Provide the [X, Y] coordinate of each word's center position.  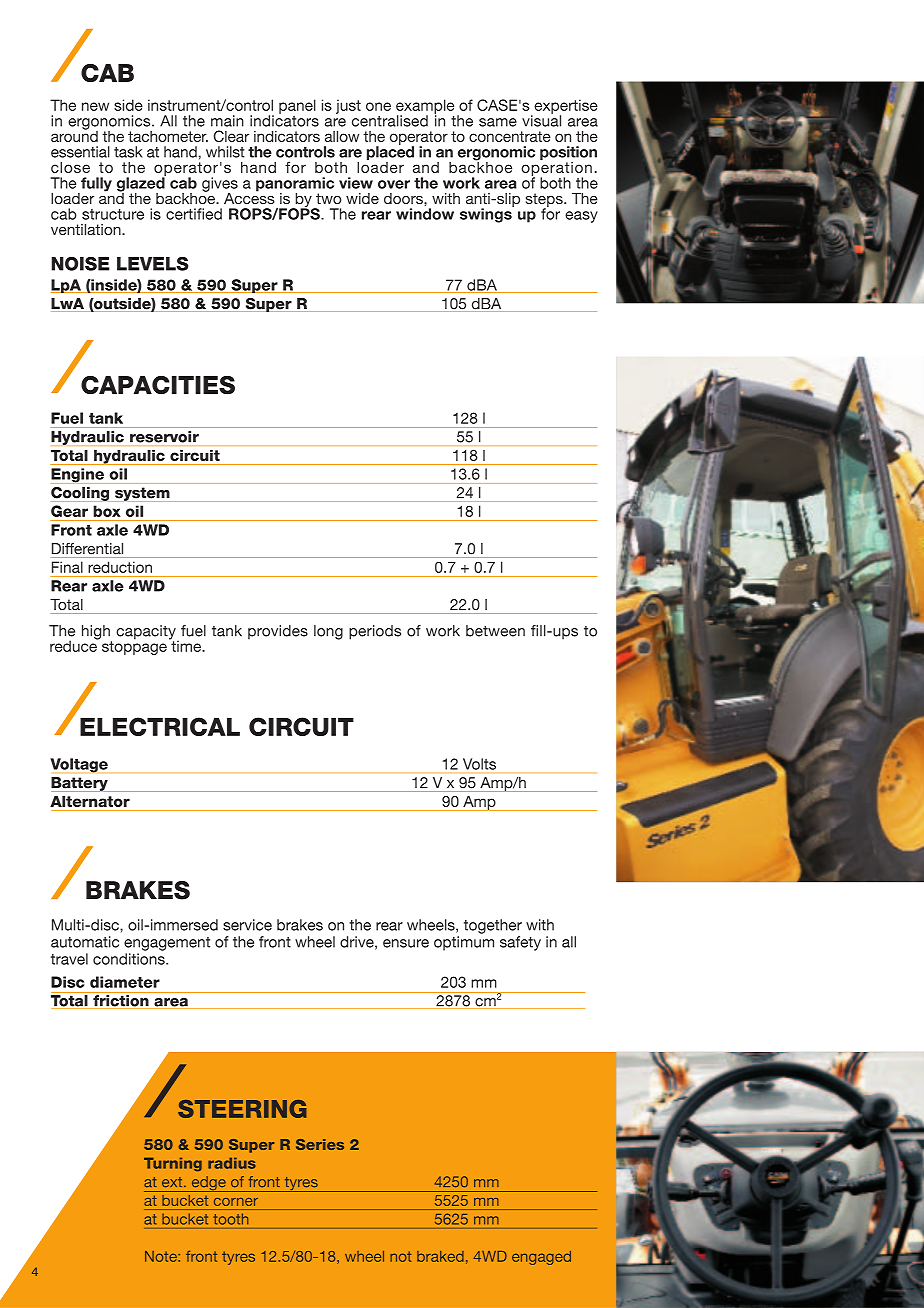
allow [342, 136]
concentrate [510, 136]
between [495, 631]
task [128, 152]
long [328, 632]
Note [162, 1256]
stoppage [134, 647]
